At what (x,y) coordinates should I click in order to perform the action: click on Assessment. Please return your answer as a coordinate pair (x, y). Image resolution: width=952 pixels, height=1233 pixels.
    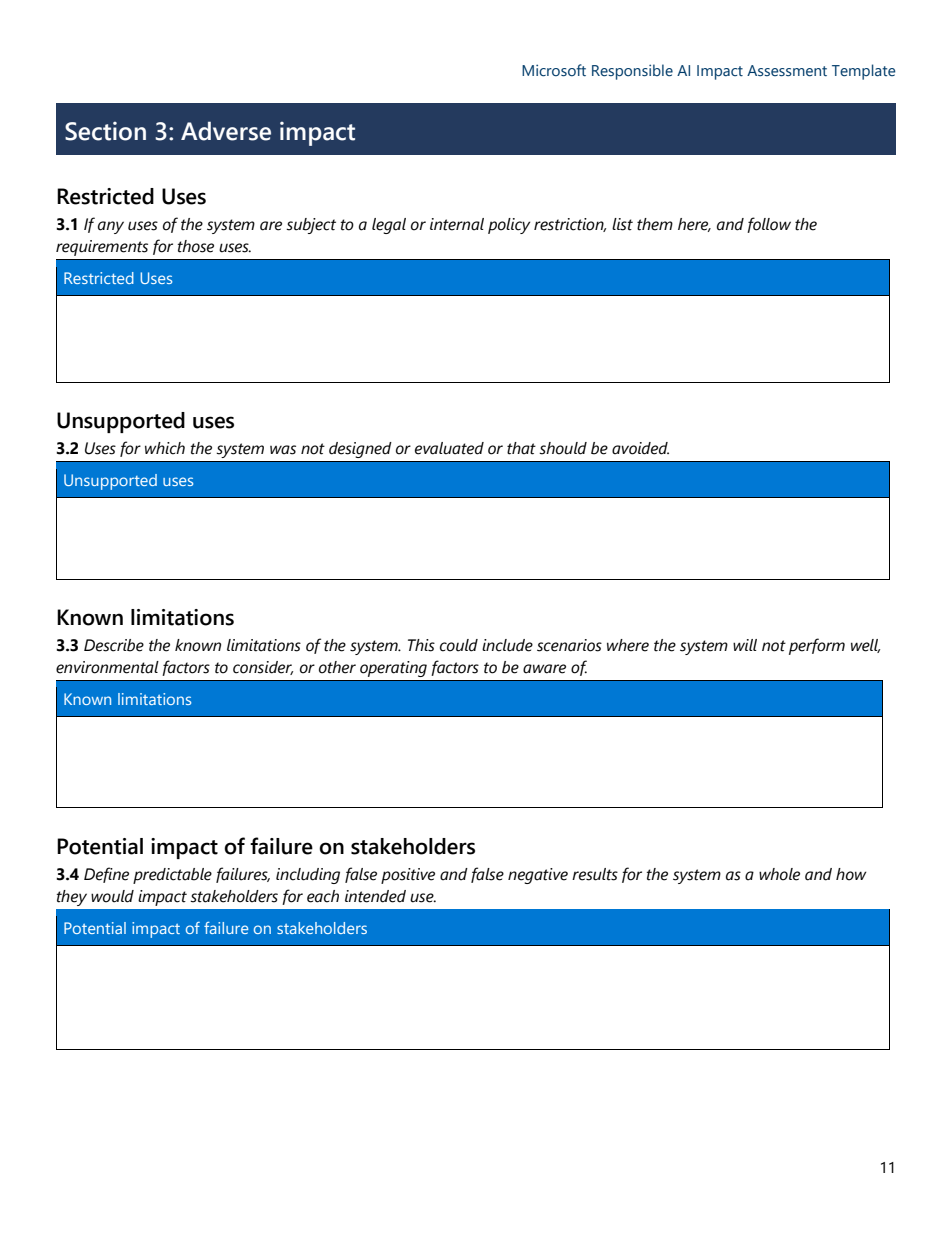
    Looking at the image, I should click on (787, 71).
